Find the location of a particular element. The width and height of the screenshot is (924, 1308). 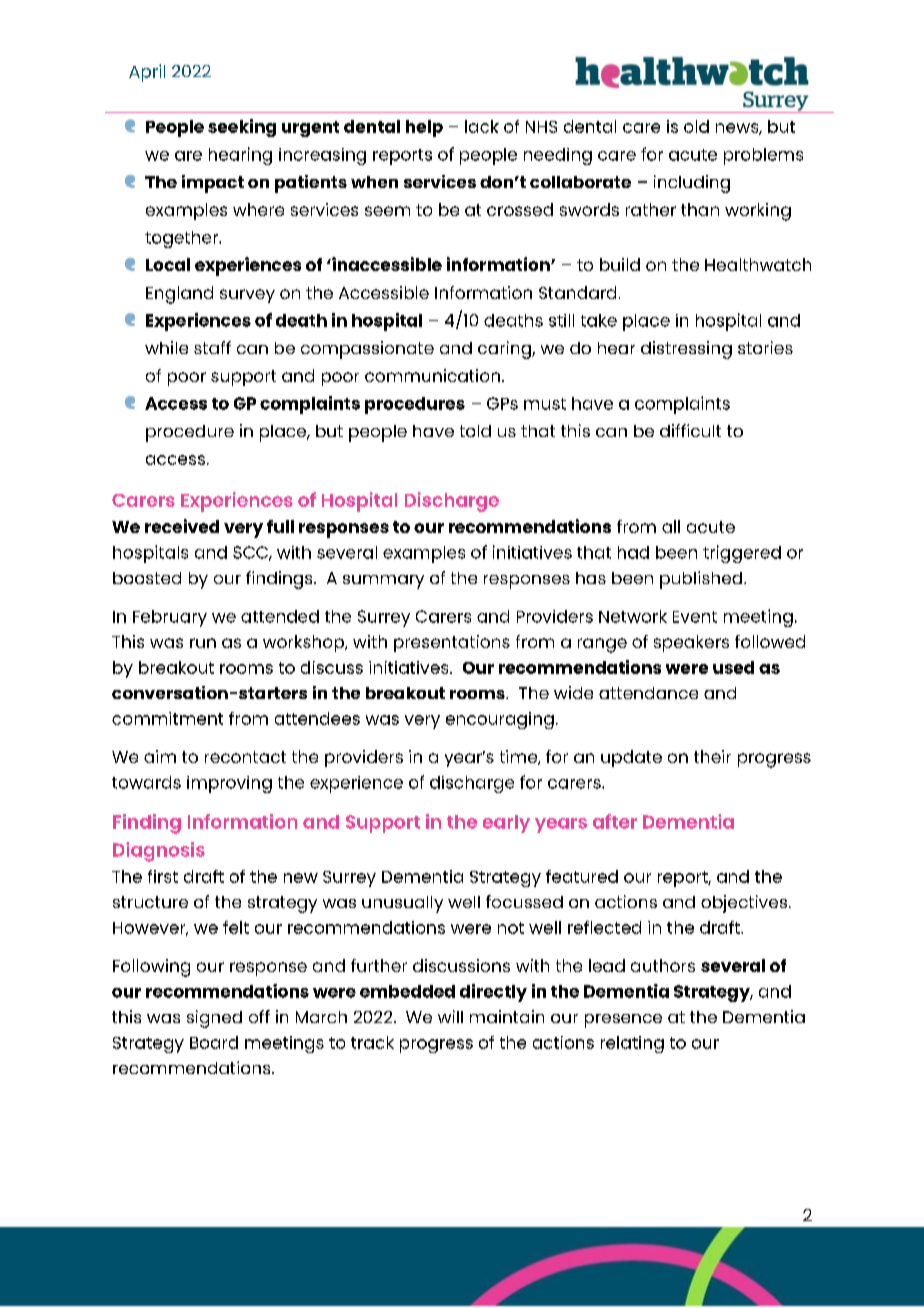

problems is located at coordinates (763, 156).
